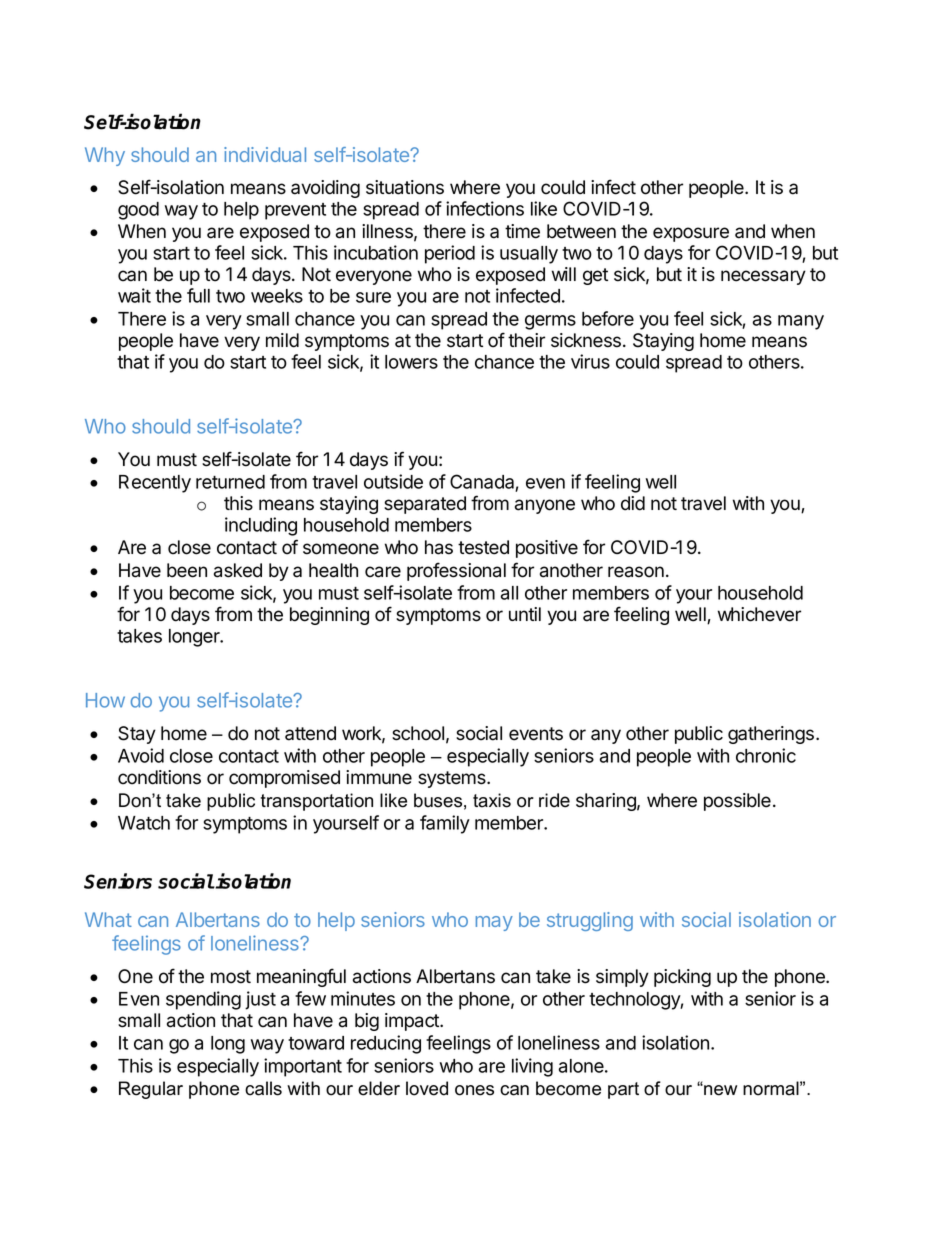 This screenshot has height=1233, width=952. Describe the element at coordinates (737, 802) in the screenshot. I see `possible` at that location.
